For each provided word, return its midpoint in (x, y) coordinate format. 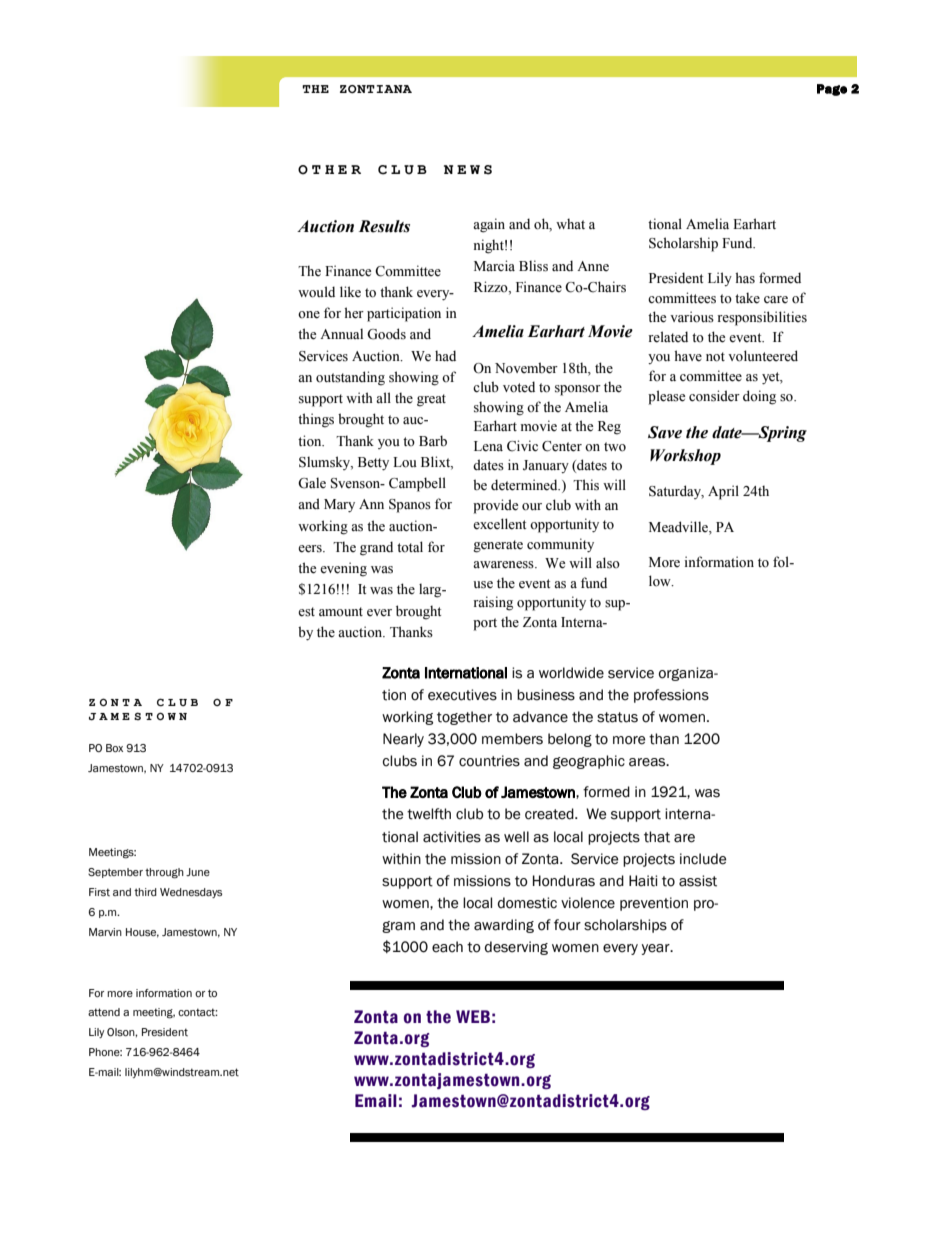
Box (114, 748)
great (431, 400)
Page (832, 90)
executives (462, 695)
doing (759, 397)
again (489, 225)
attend (104, 1012)
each (447, 947)
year (657, 949)
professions (671, 696)
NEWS (468, 170)
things (316, 420)
